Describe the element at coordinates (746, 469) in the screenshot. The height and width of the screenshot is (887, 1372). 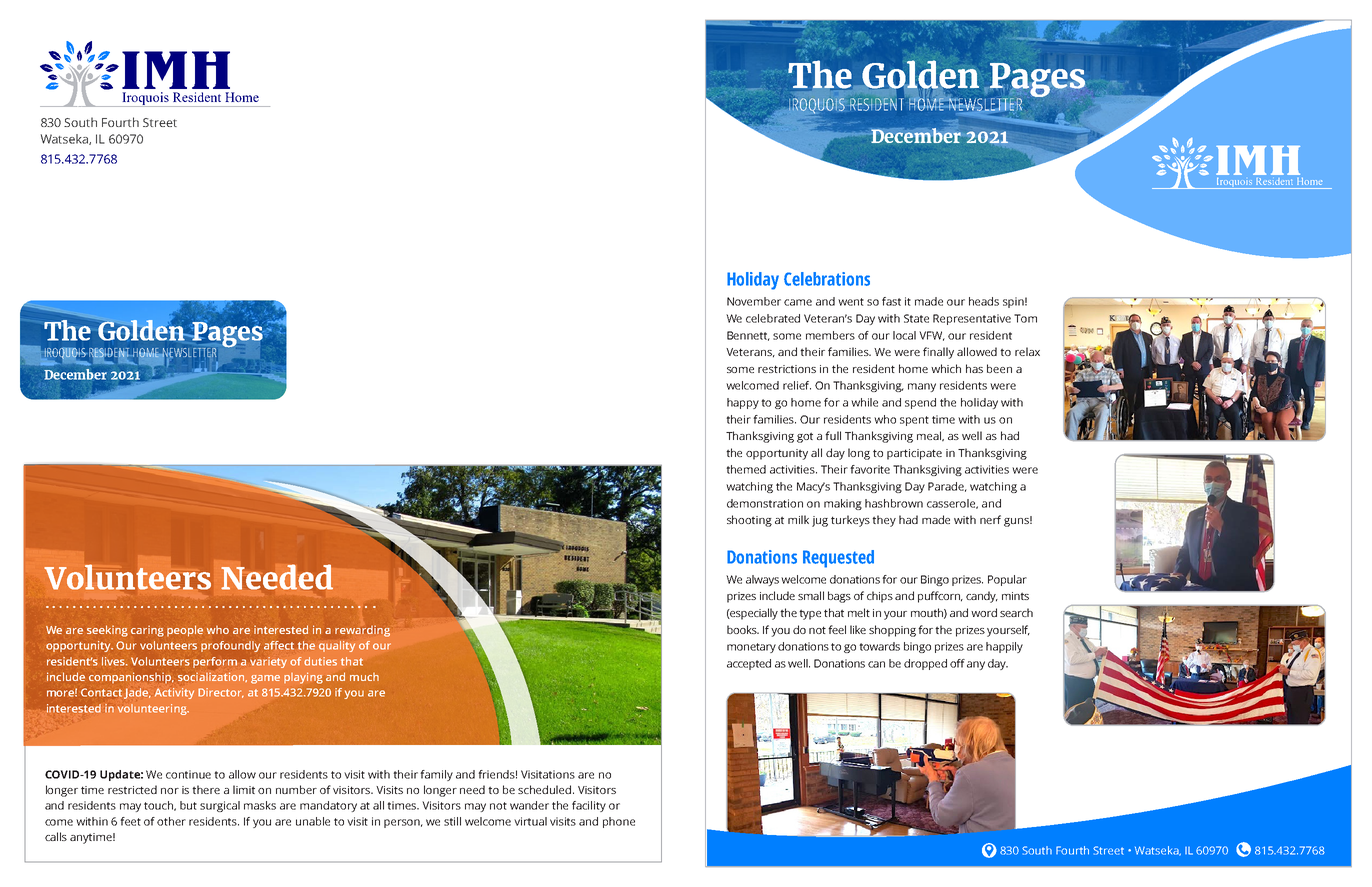
I see `themed` at that location.
